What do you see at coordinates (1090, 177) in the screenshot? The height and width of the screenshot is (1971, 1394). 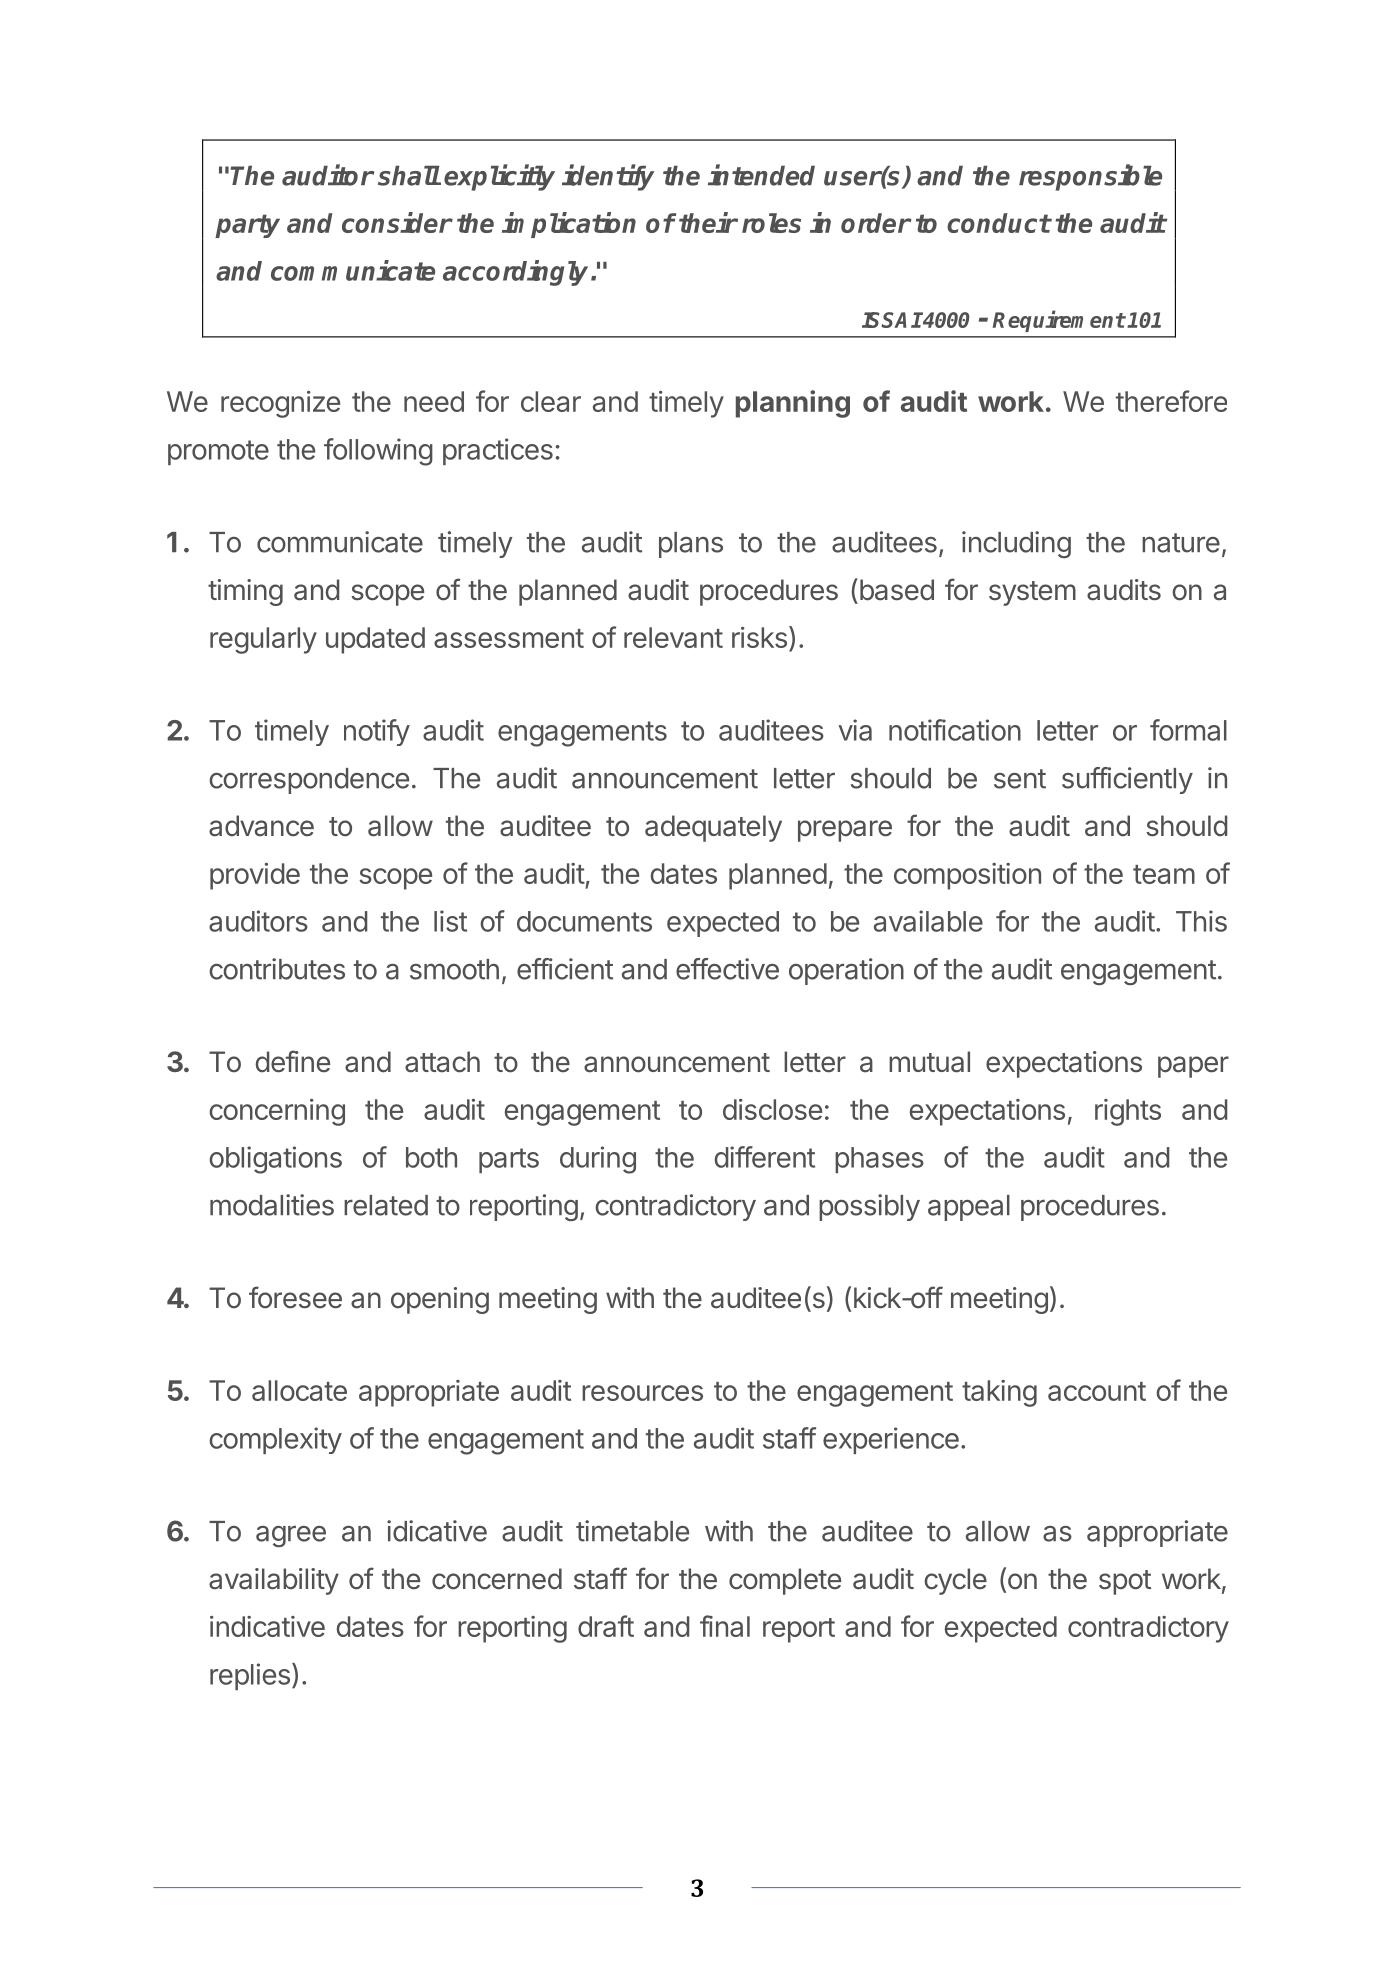 I see `responsible` at bounding box center [1090, 177].
